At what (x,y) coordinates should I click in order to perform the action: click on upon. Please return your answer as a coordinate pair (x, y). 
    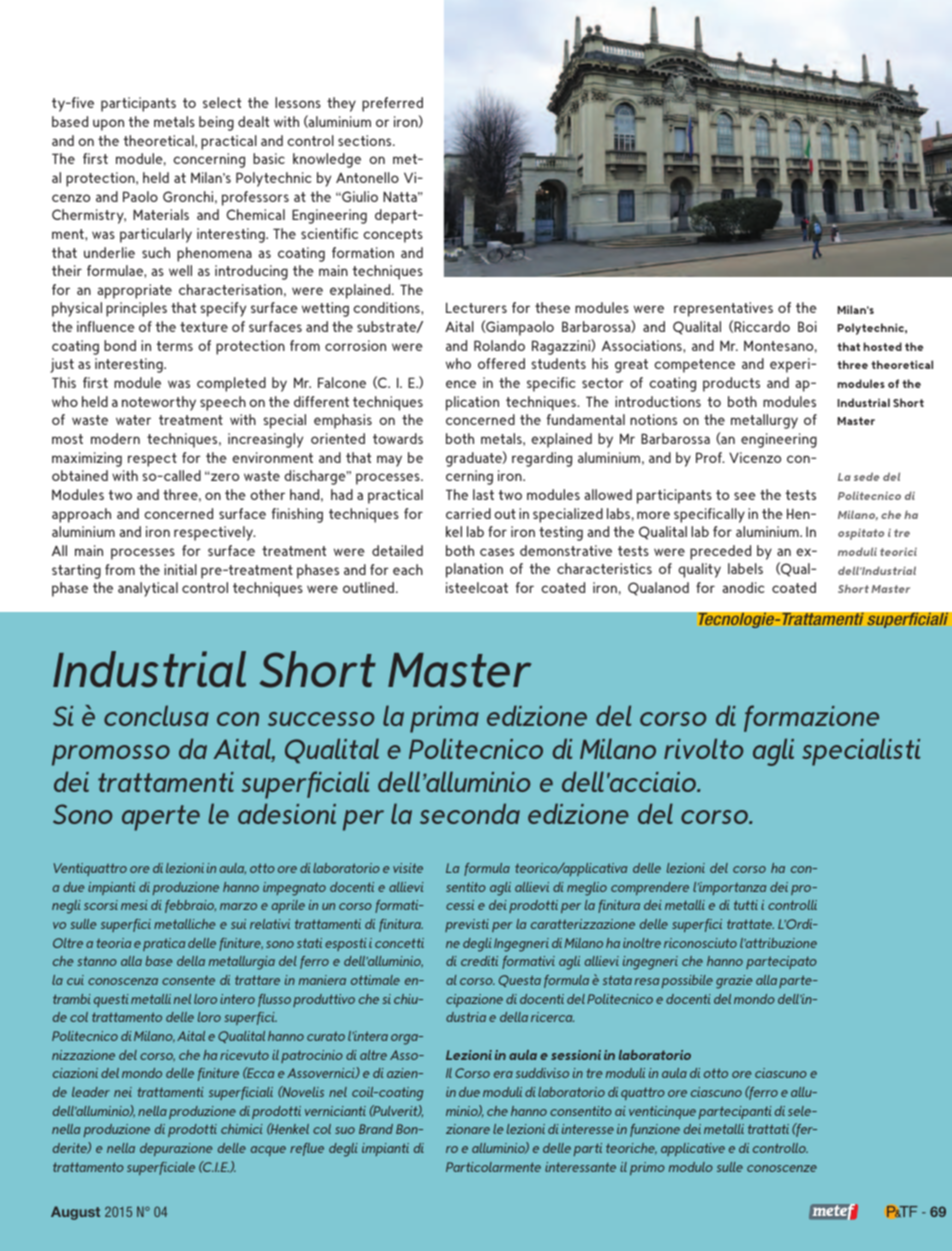
    Looking at the image, I should click on (108, 125).
